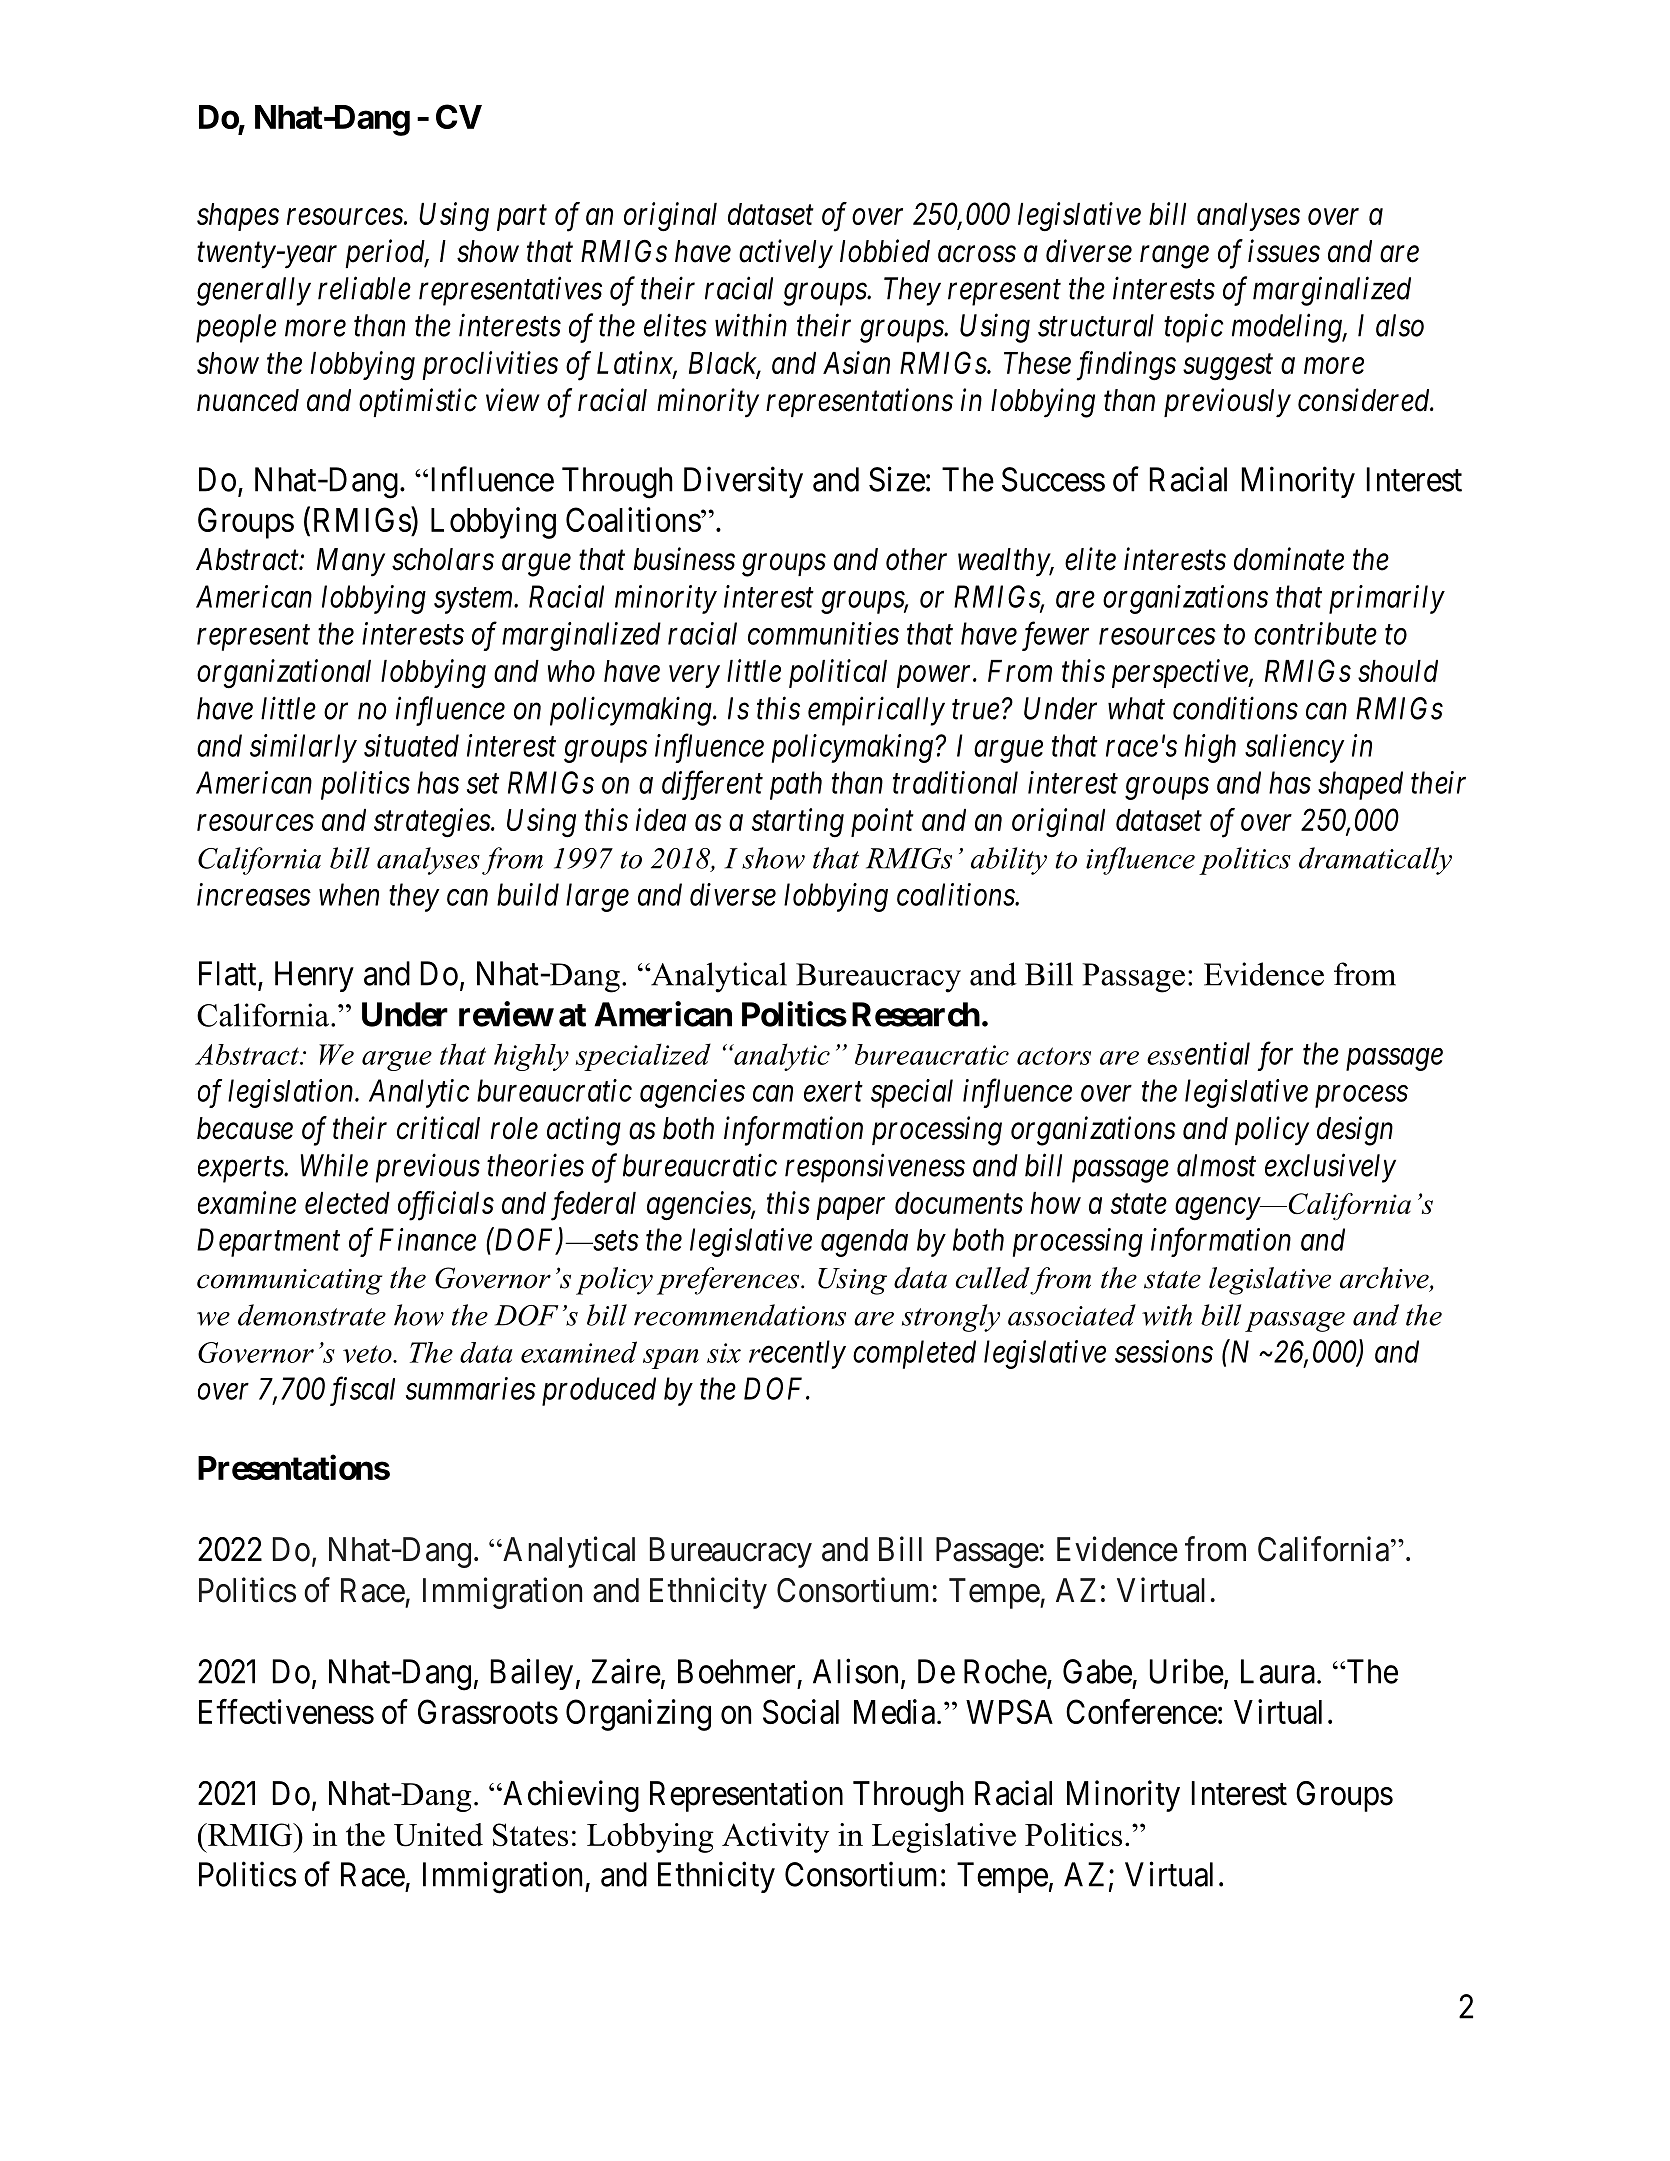  What do you see at coordinates (823, 633) in the screenshot?
I see `communities` at bounding box center [823, 633].
